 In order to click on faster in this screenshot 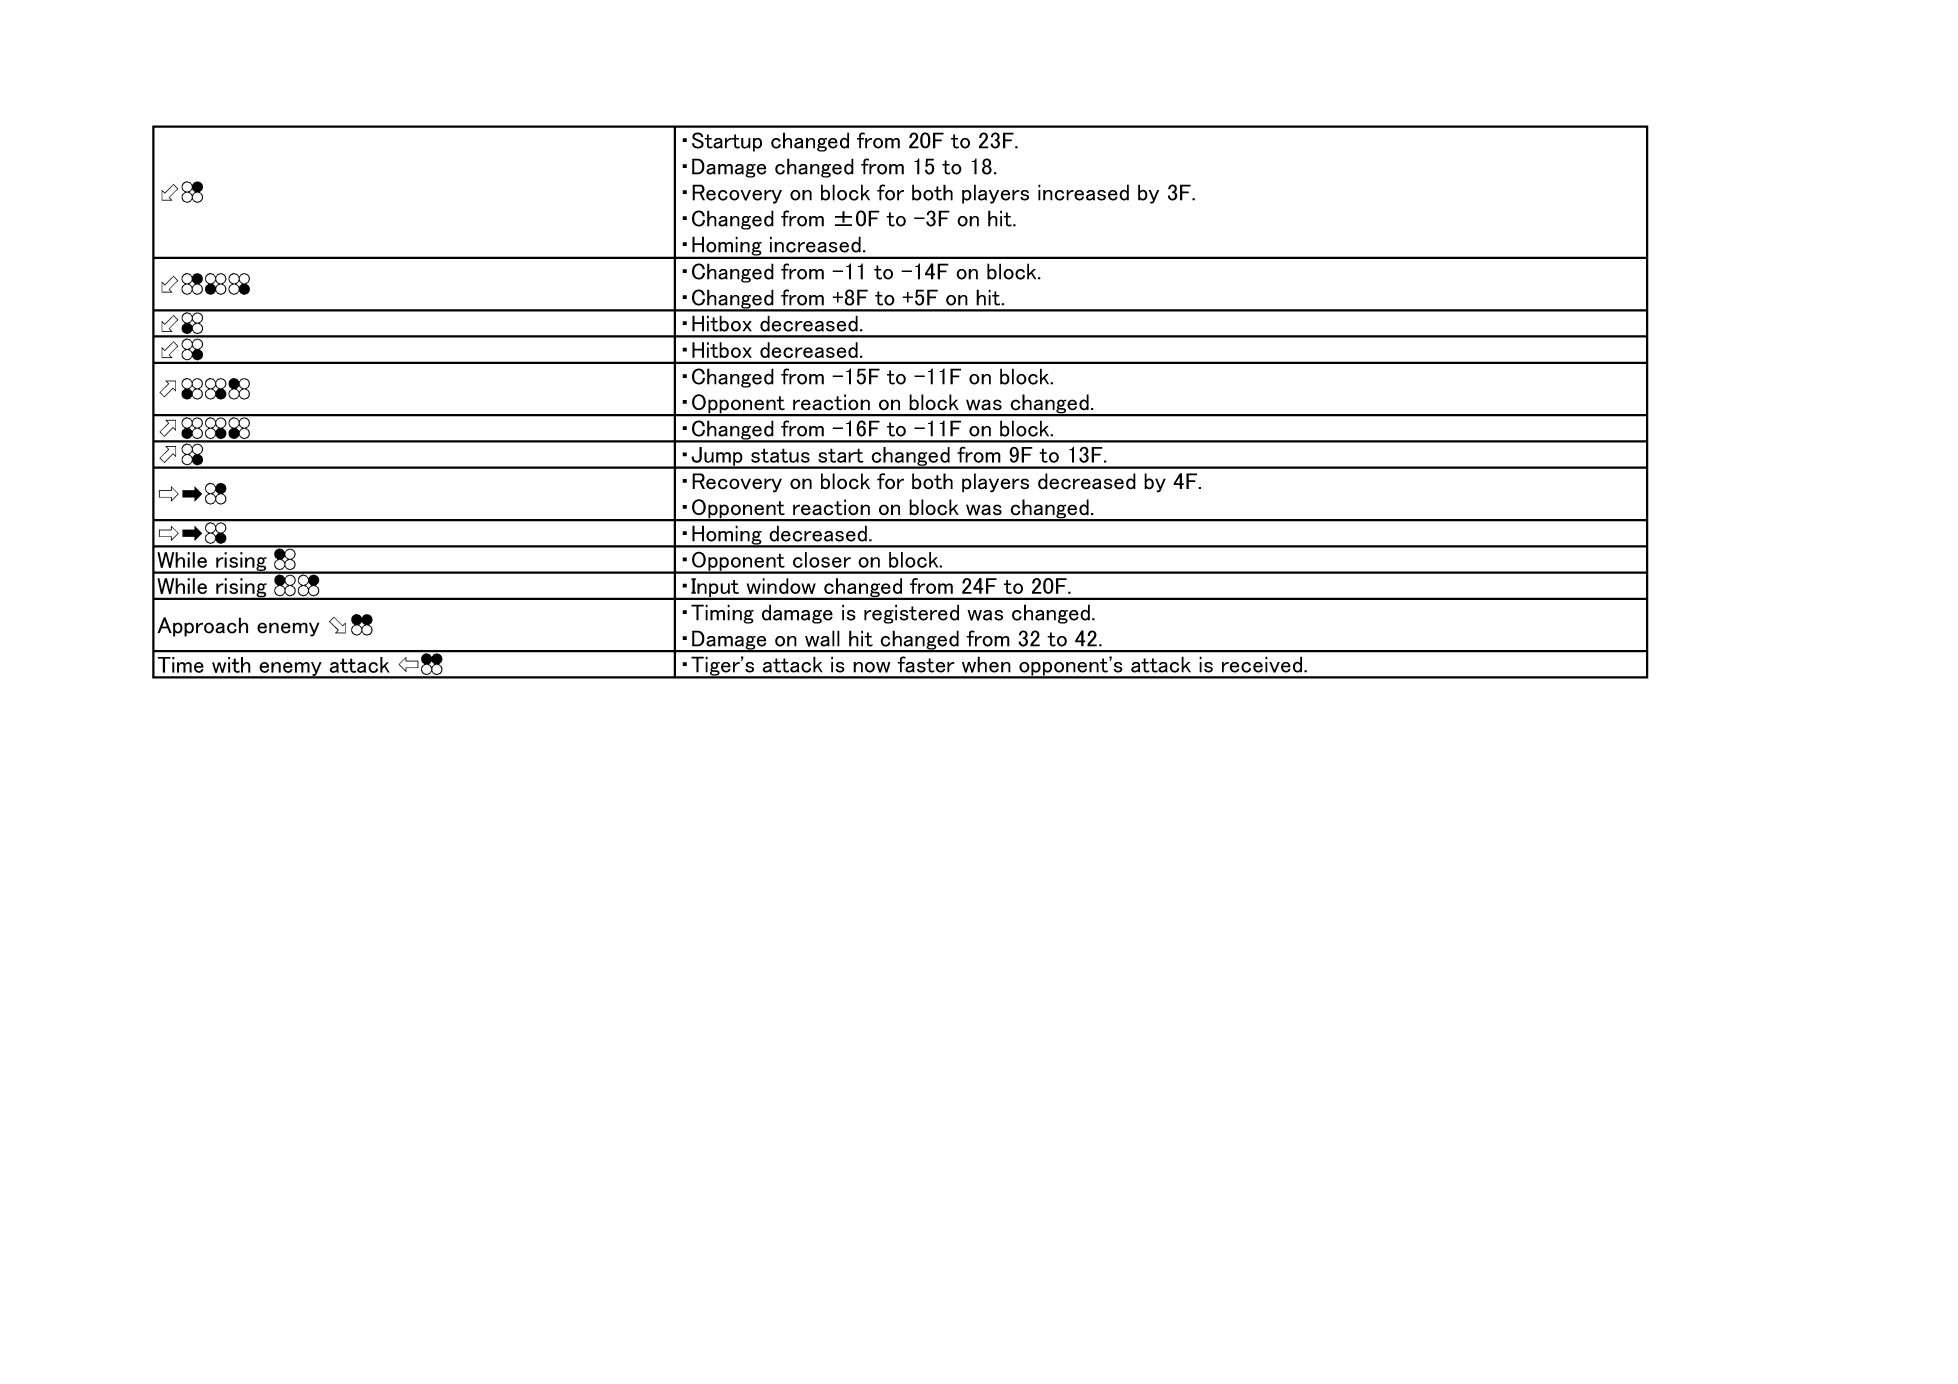, I will do `click(926, 664)`.
